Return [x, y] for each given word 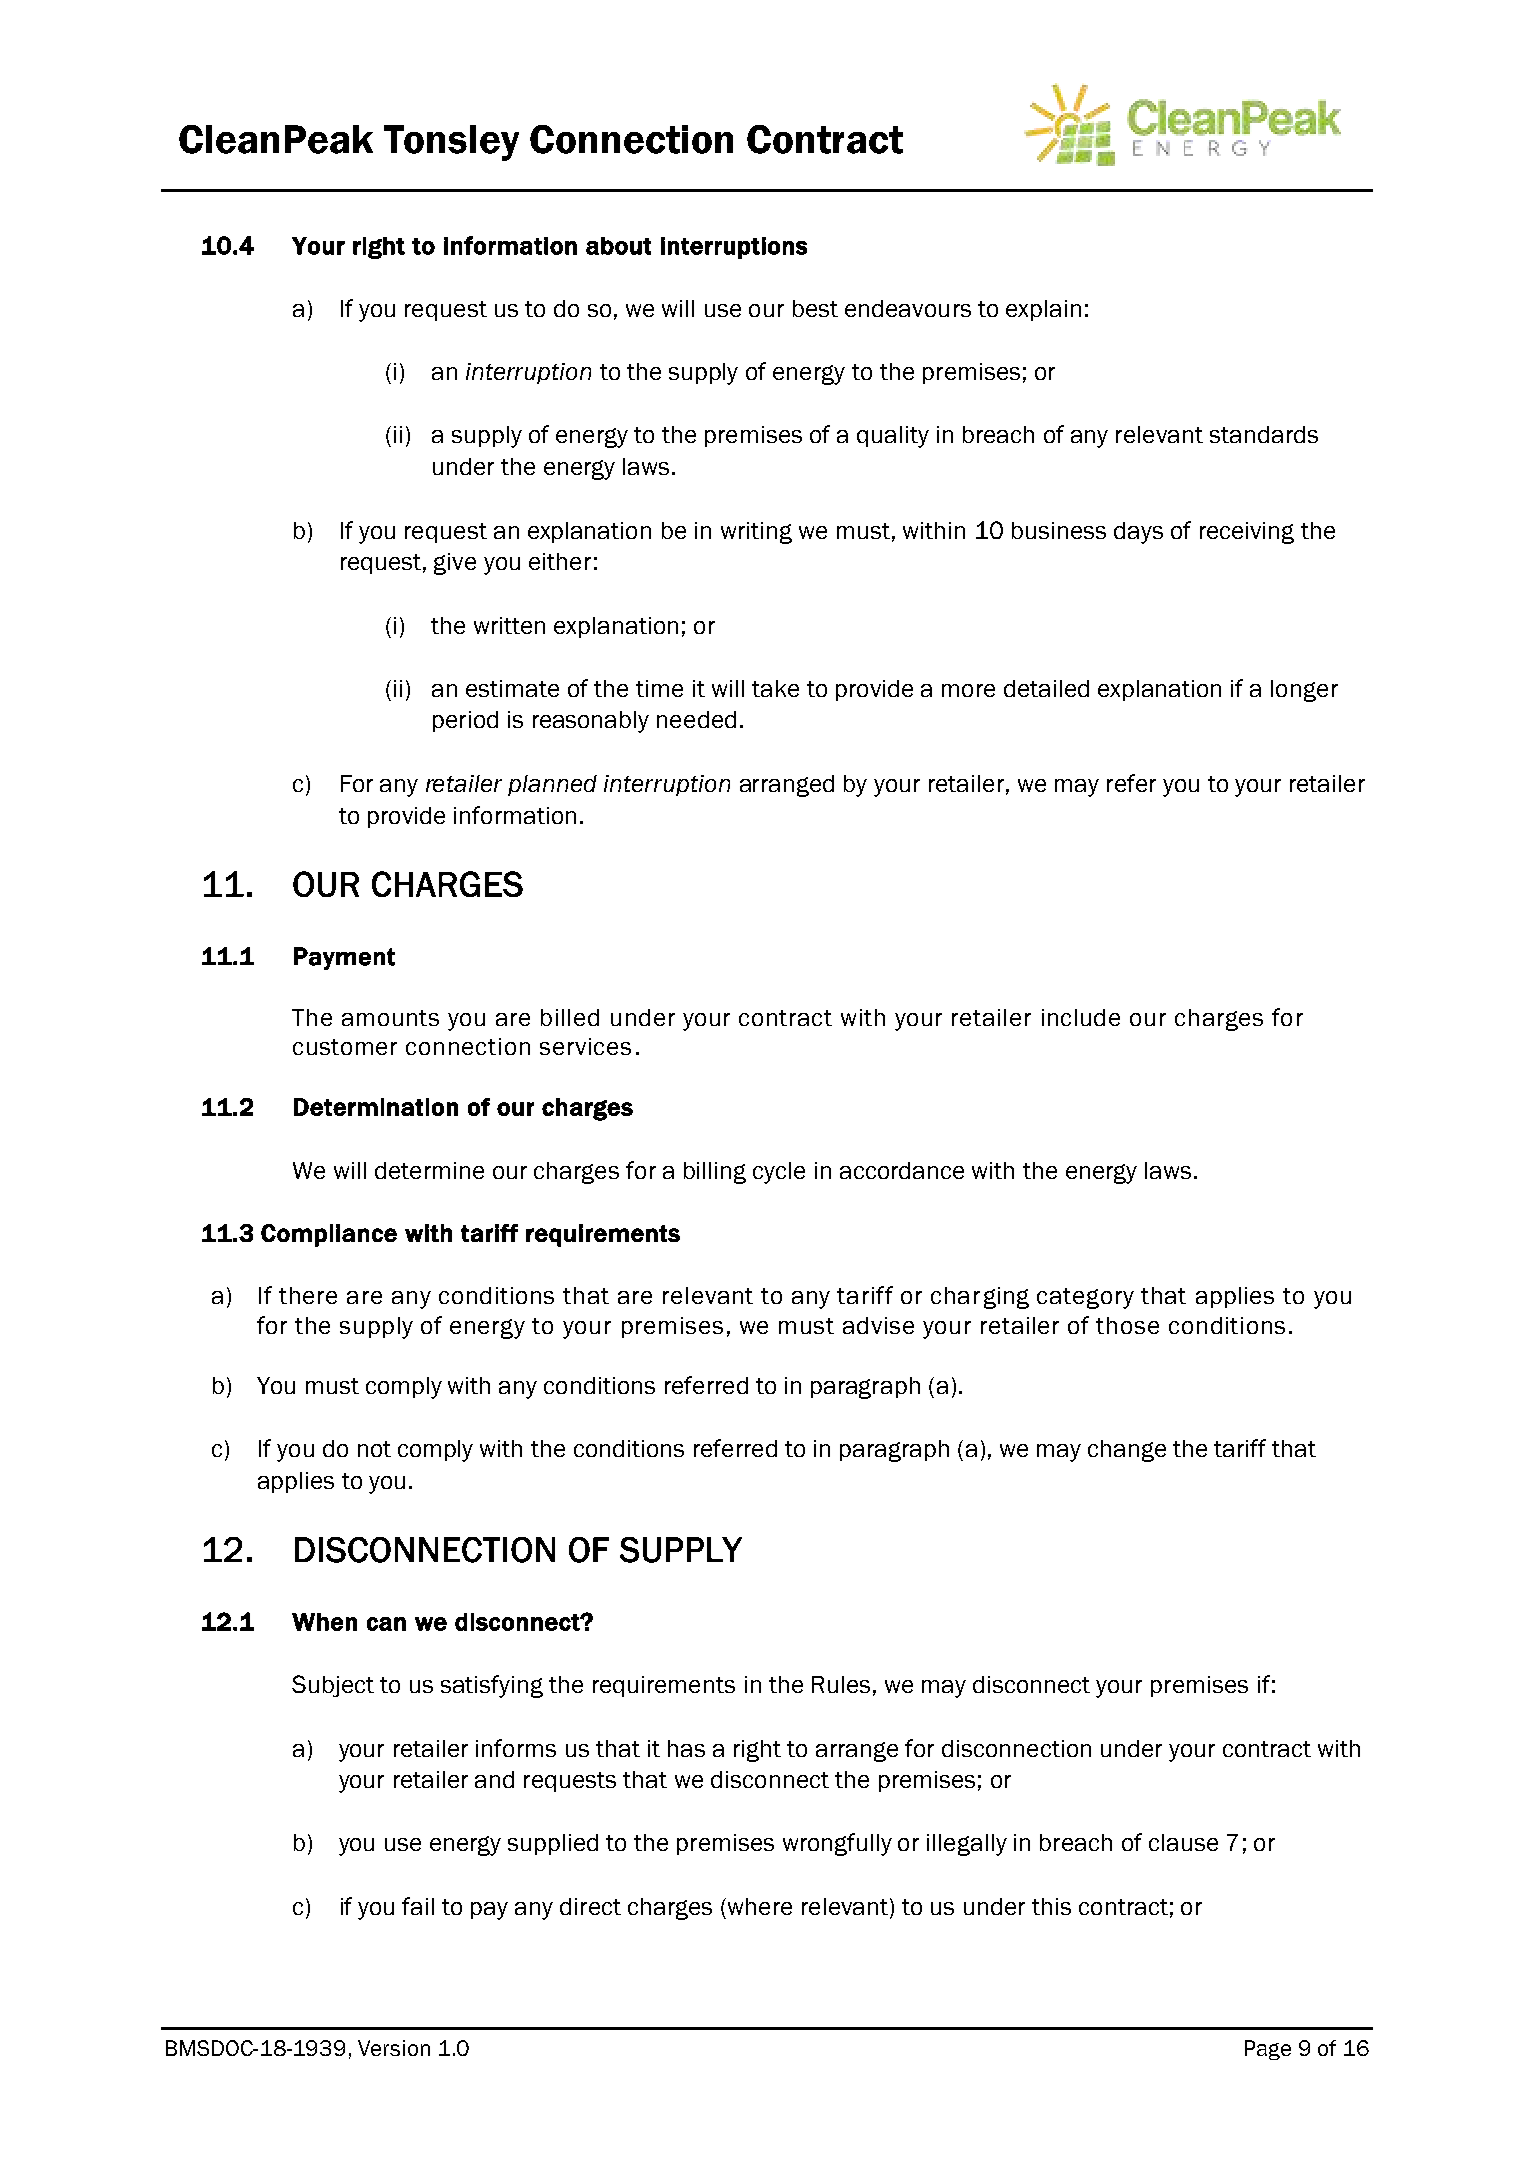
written [509, 625]
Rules [841, 1684]
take [775, 688]
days [1138, 533]
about [618, 246]
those [1127, 1325]
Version [394, 2048]
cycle [779, 1173]
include [1081, 1017]
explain [1043, 310]
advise [878, 1325]
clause [1183, 1842]
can [386, 1624]
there [308, 1295]
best [815, 308]
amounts [390, 1018]
